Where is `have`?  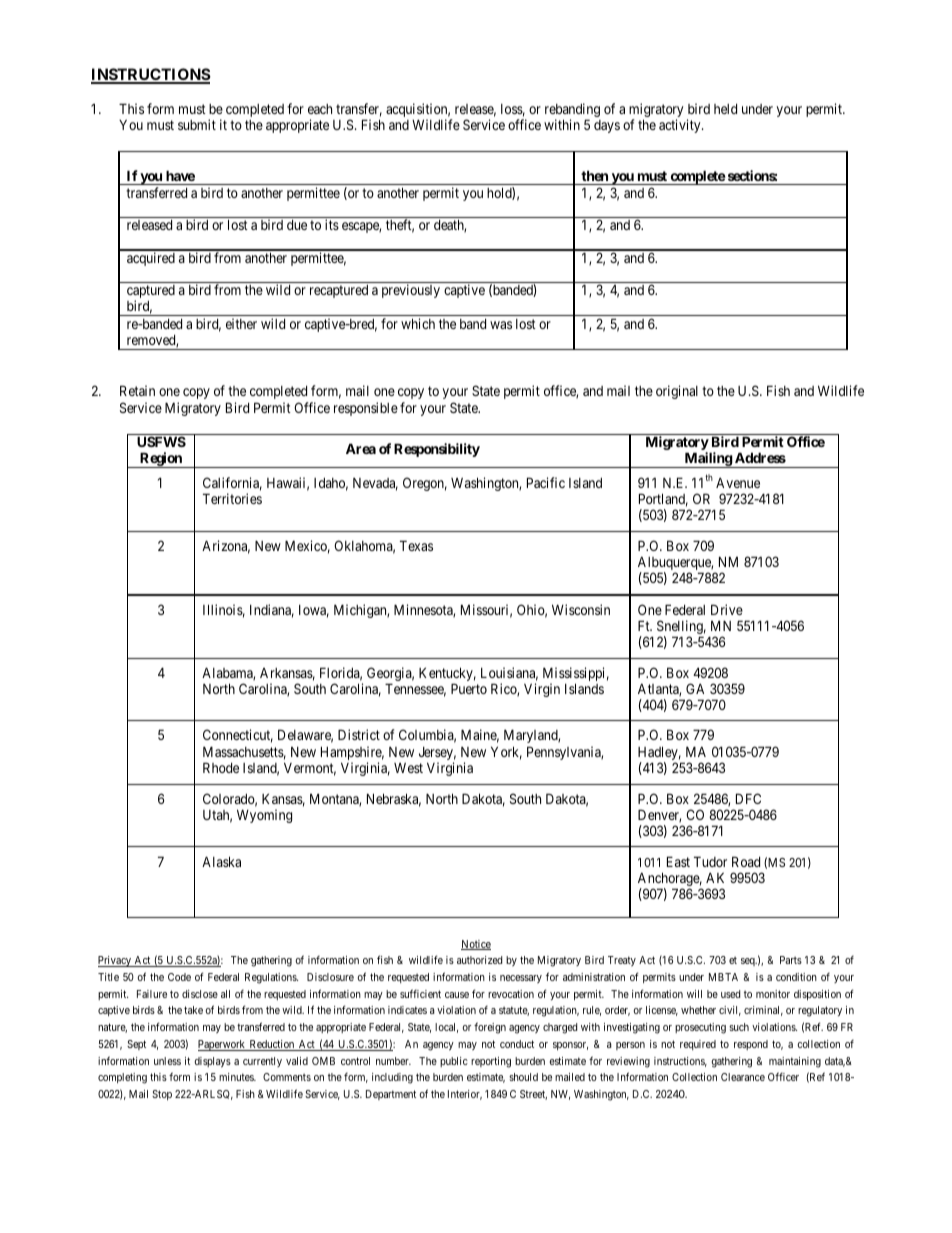
have is located at coordinates (180, 175).
